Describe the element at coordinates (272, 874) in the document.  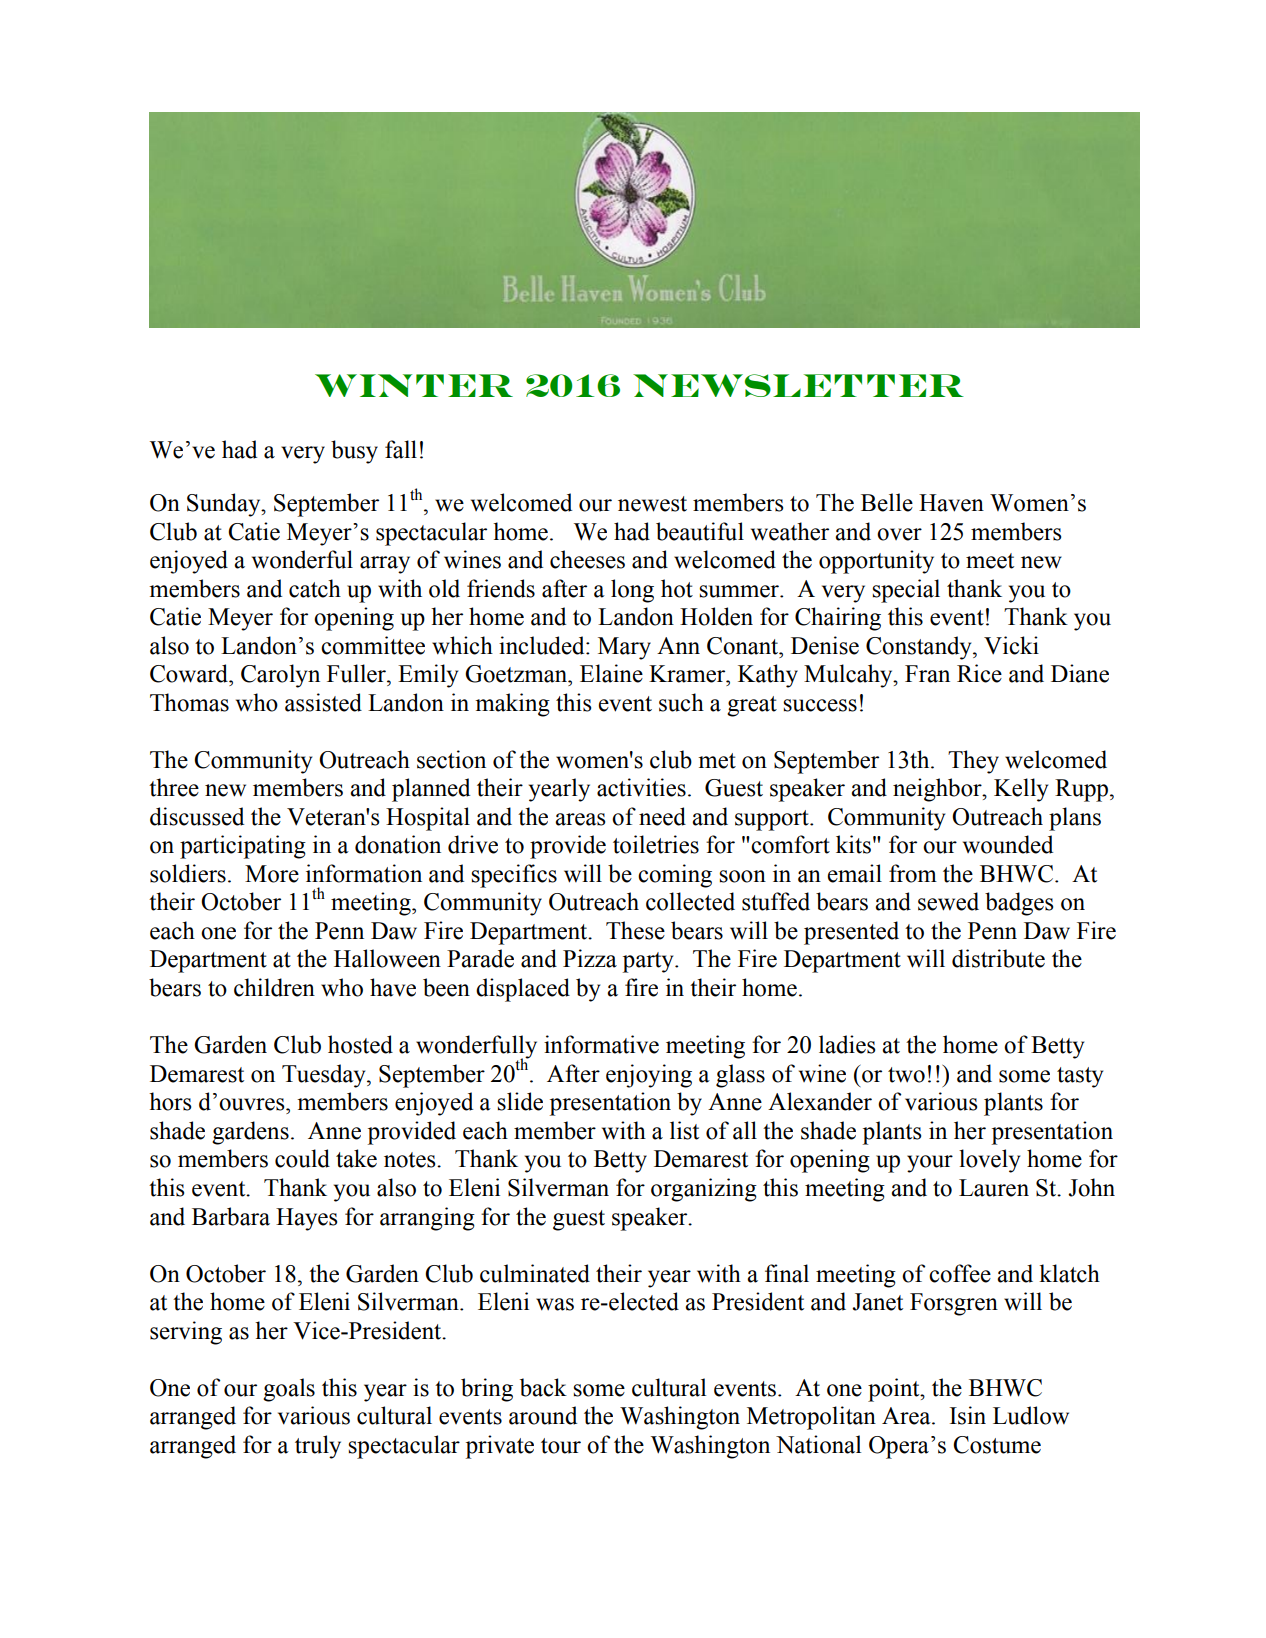
I see `More` at that location.
